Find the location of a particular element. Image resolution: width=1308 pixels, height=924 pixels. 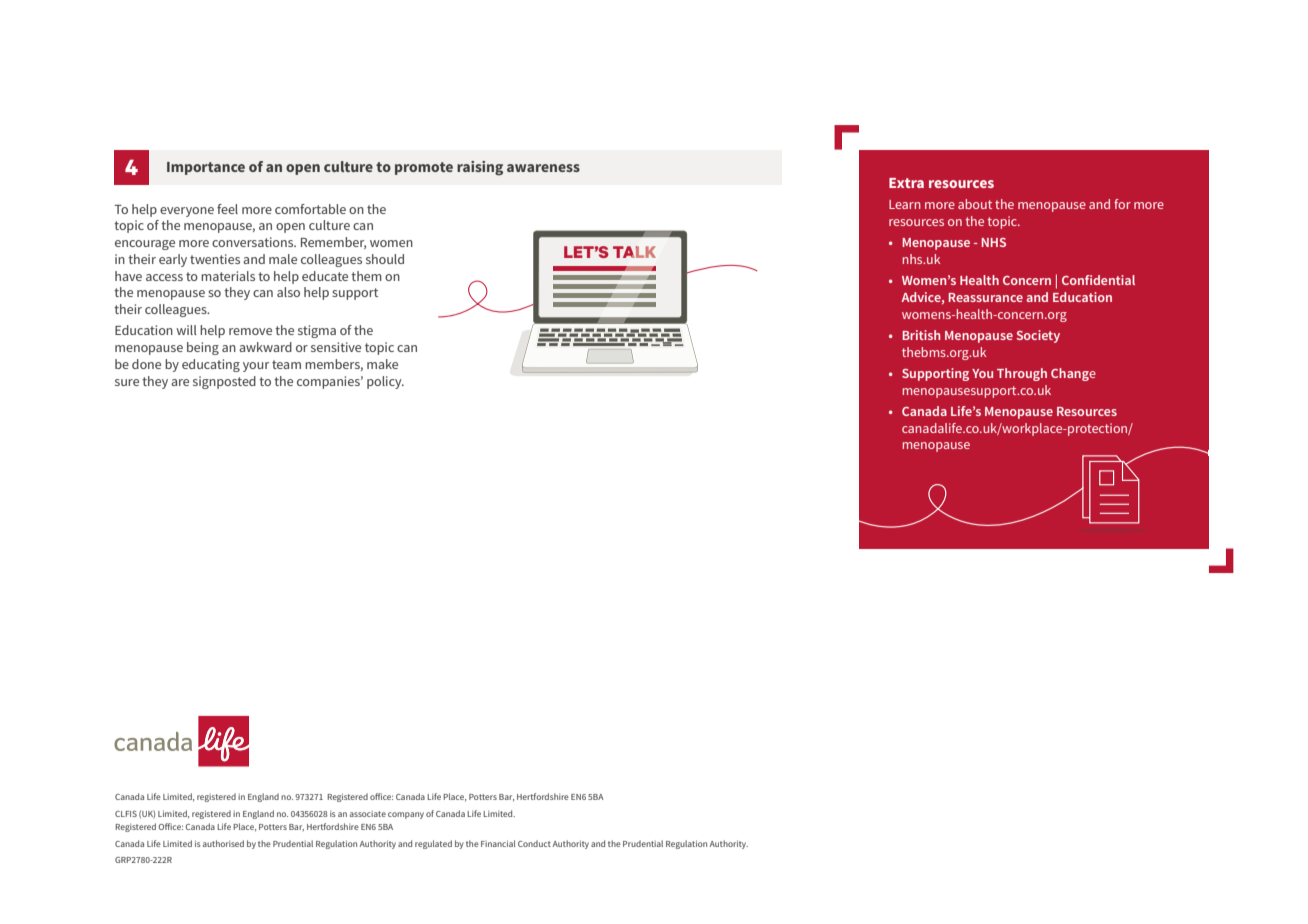

sure is located at coordinates (127, 382).
